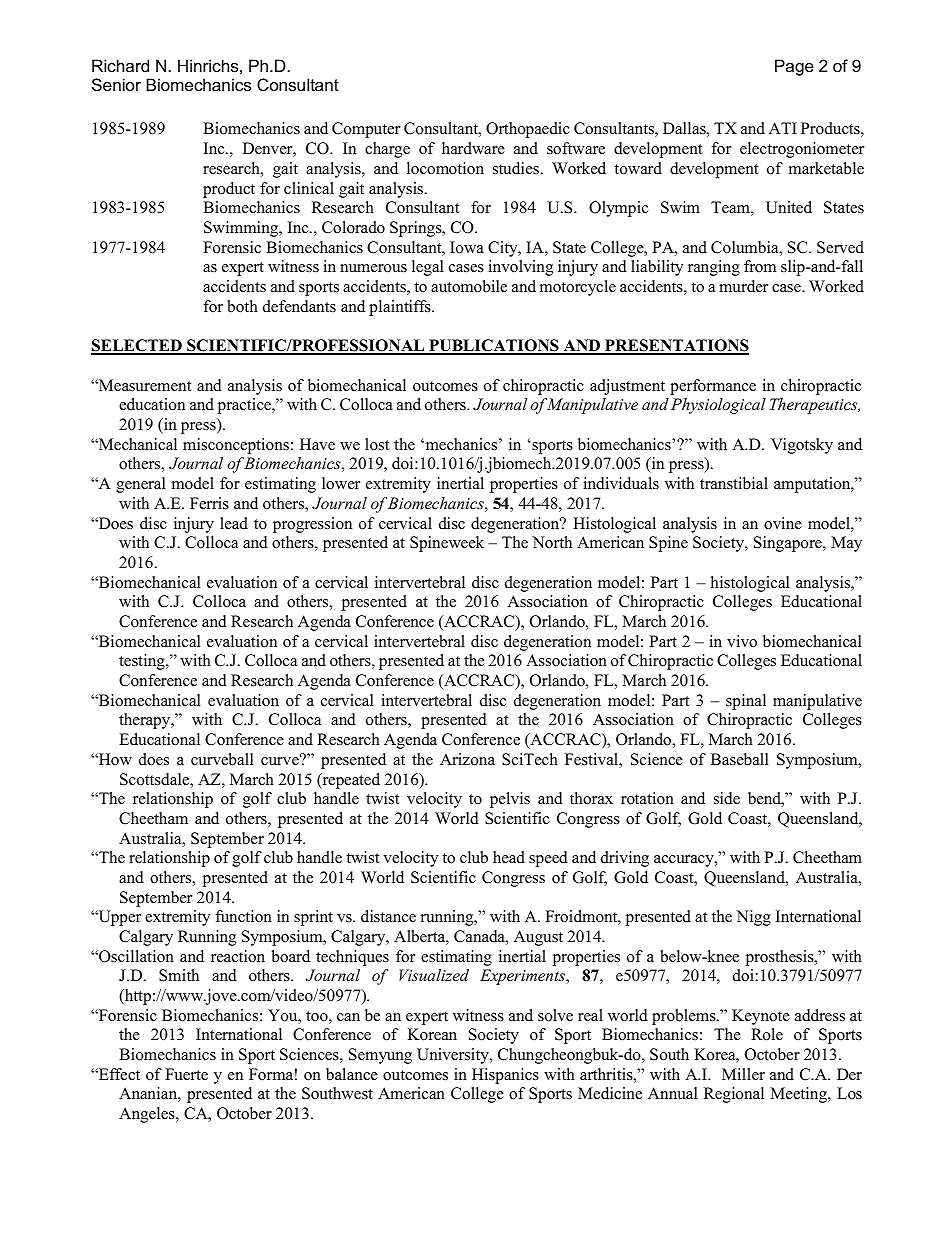 This document has width=952, height=1233. What do you see at coordinates (528, 130) in the document?
I see `Orthopaedic` at bounding box center [528, 130].
